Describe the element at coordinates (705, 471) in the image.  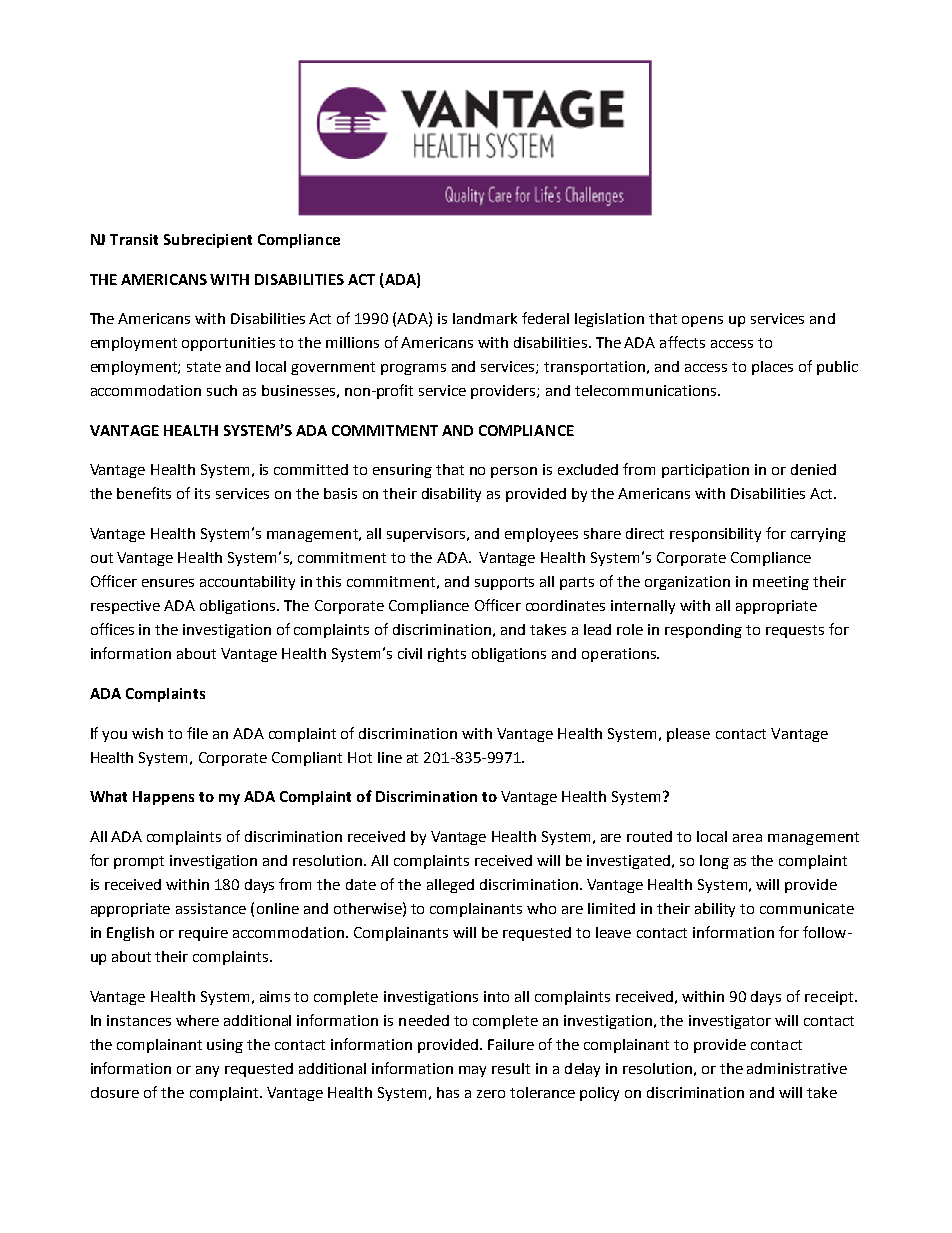
I see `participation` at that location.
